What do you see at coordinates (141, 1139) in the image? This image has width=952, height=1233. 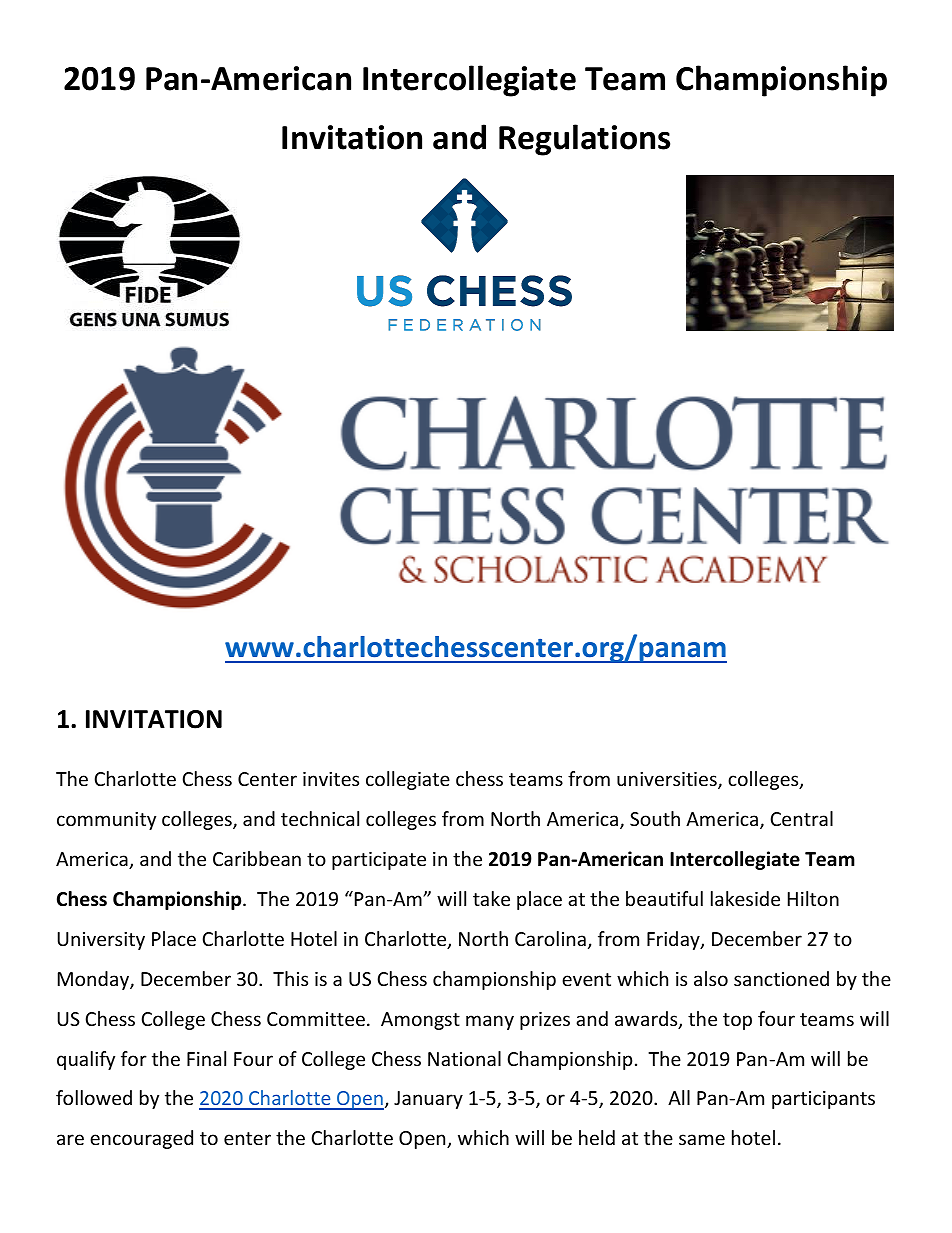 I see `encouraged` at bounding box center [141, 1139].
